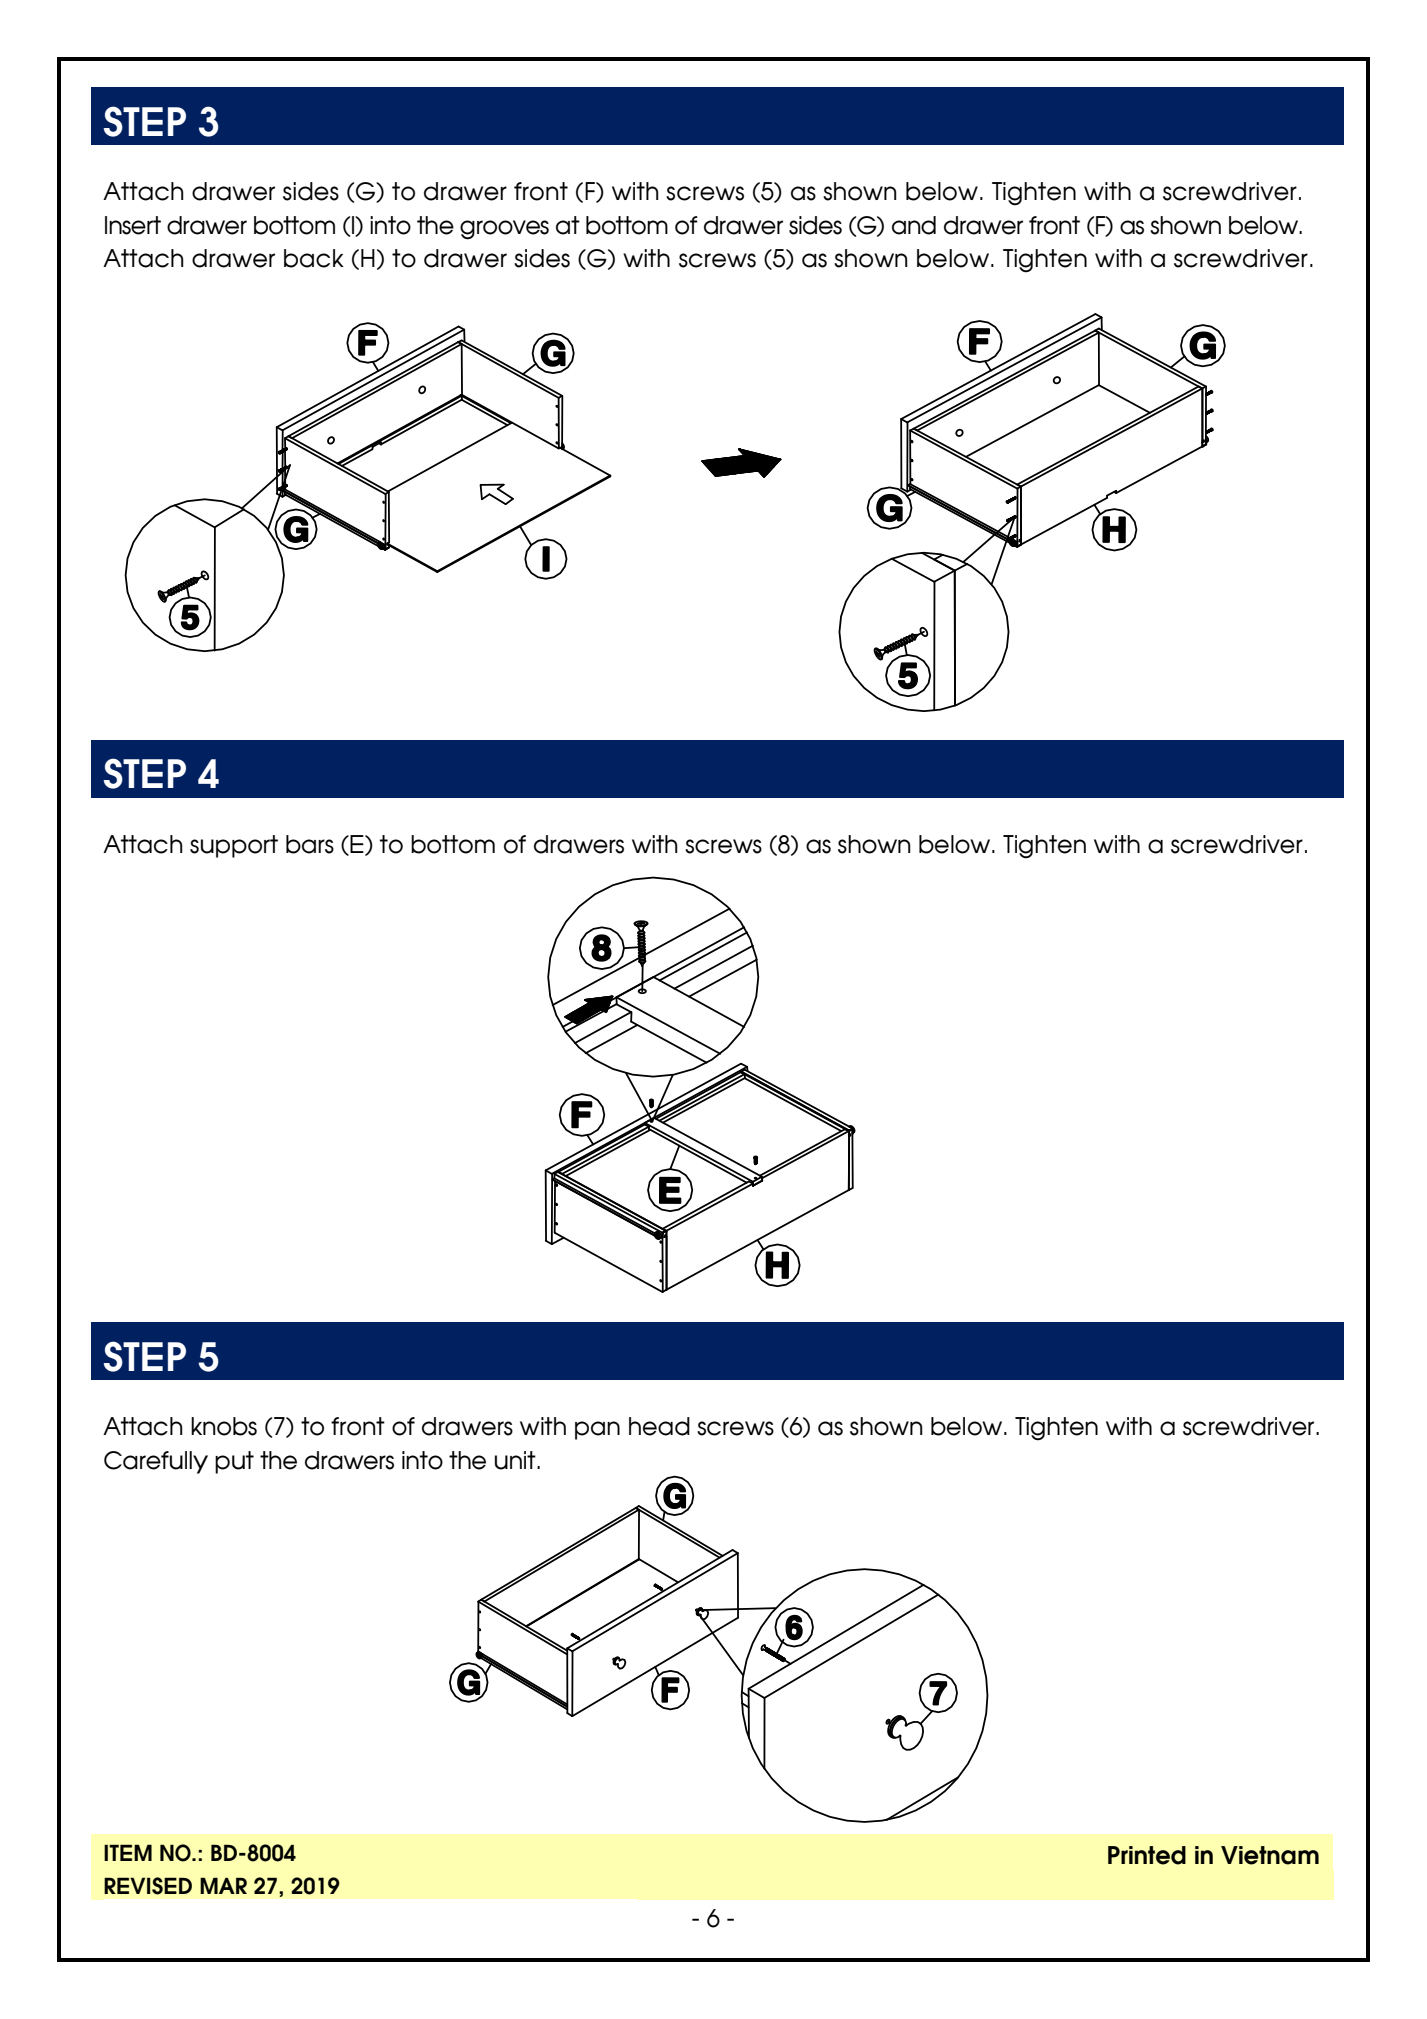 The height and width of the page is (2019, 1427). I want to click on pan, so click(597, 1430).
